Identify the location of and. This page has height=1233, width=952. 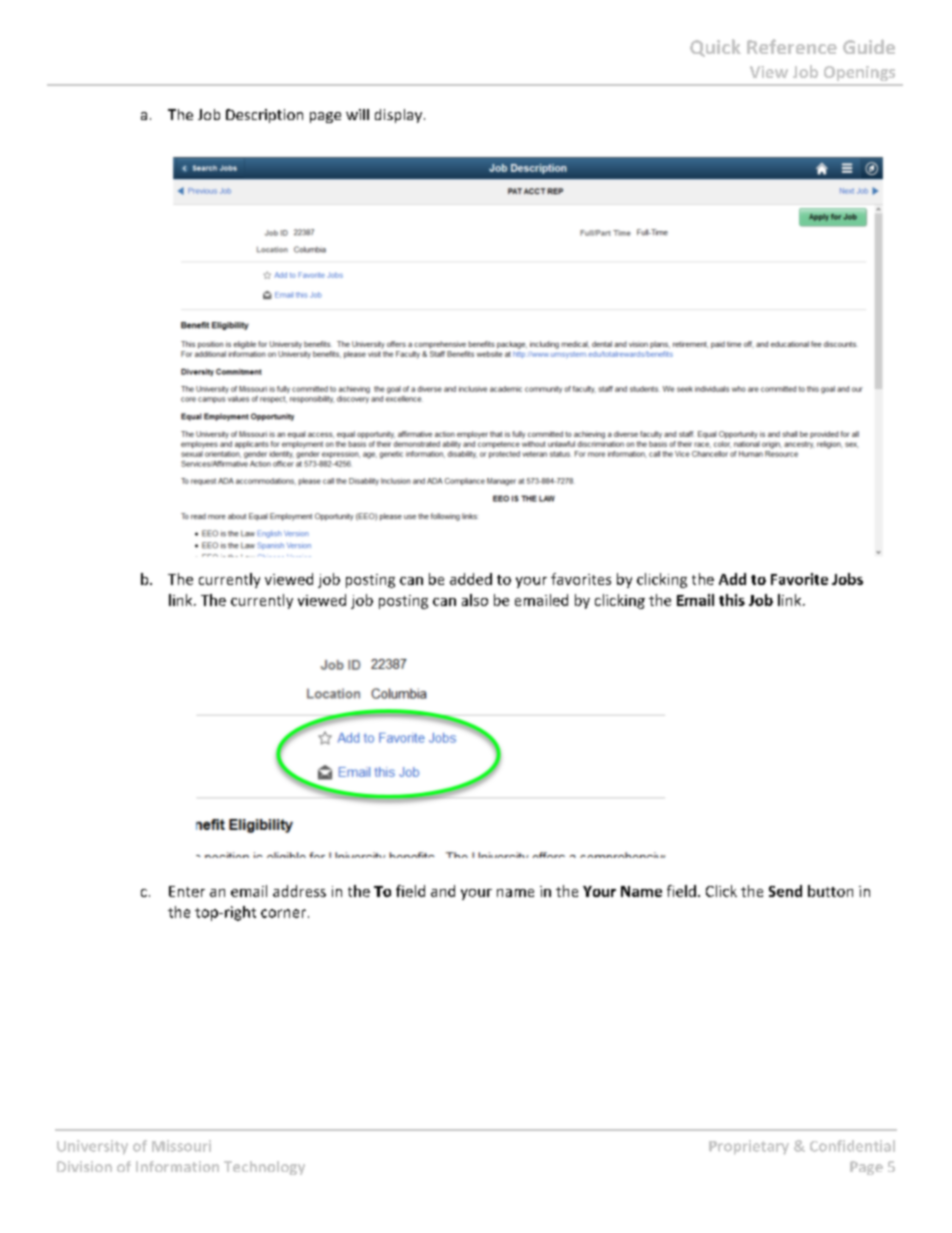
(443, 891).
